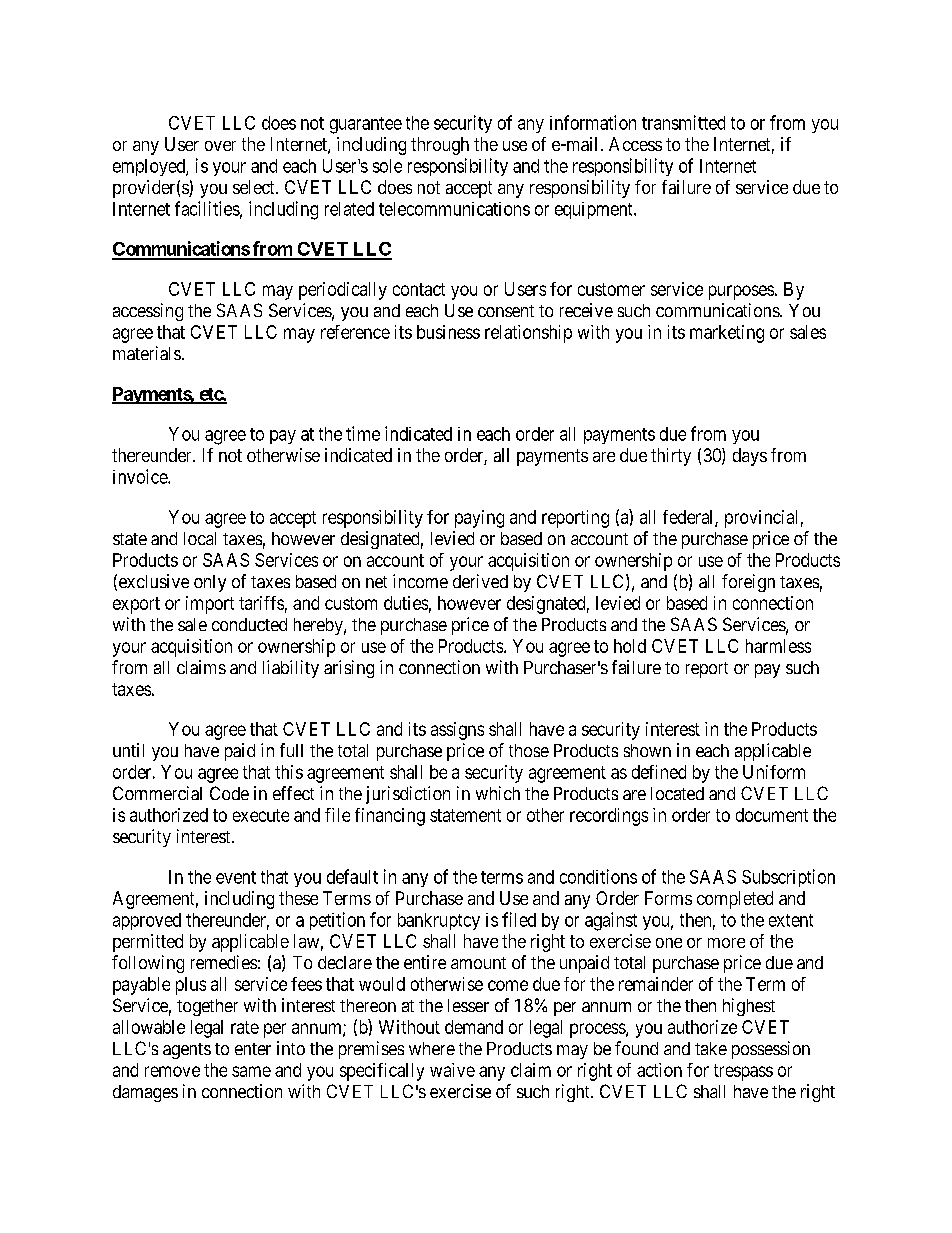 The width and height of the page is (952, 1233). I want to click on over, so click(220, 146).
